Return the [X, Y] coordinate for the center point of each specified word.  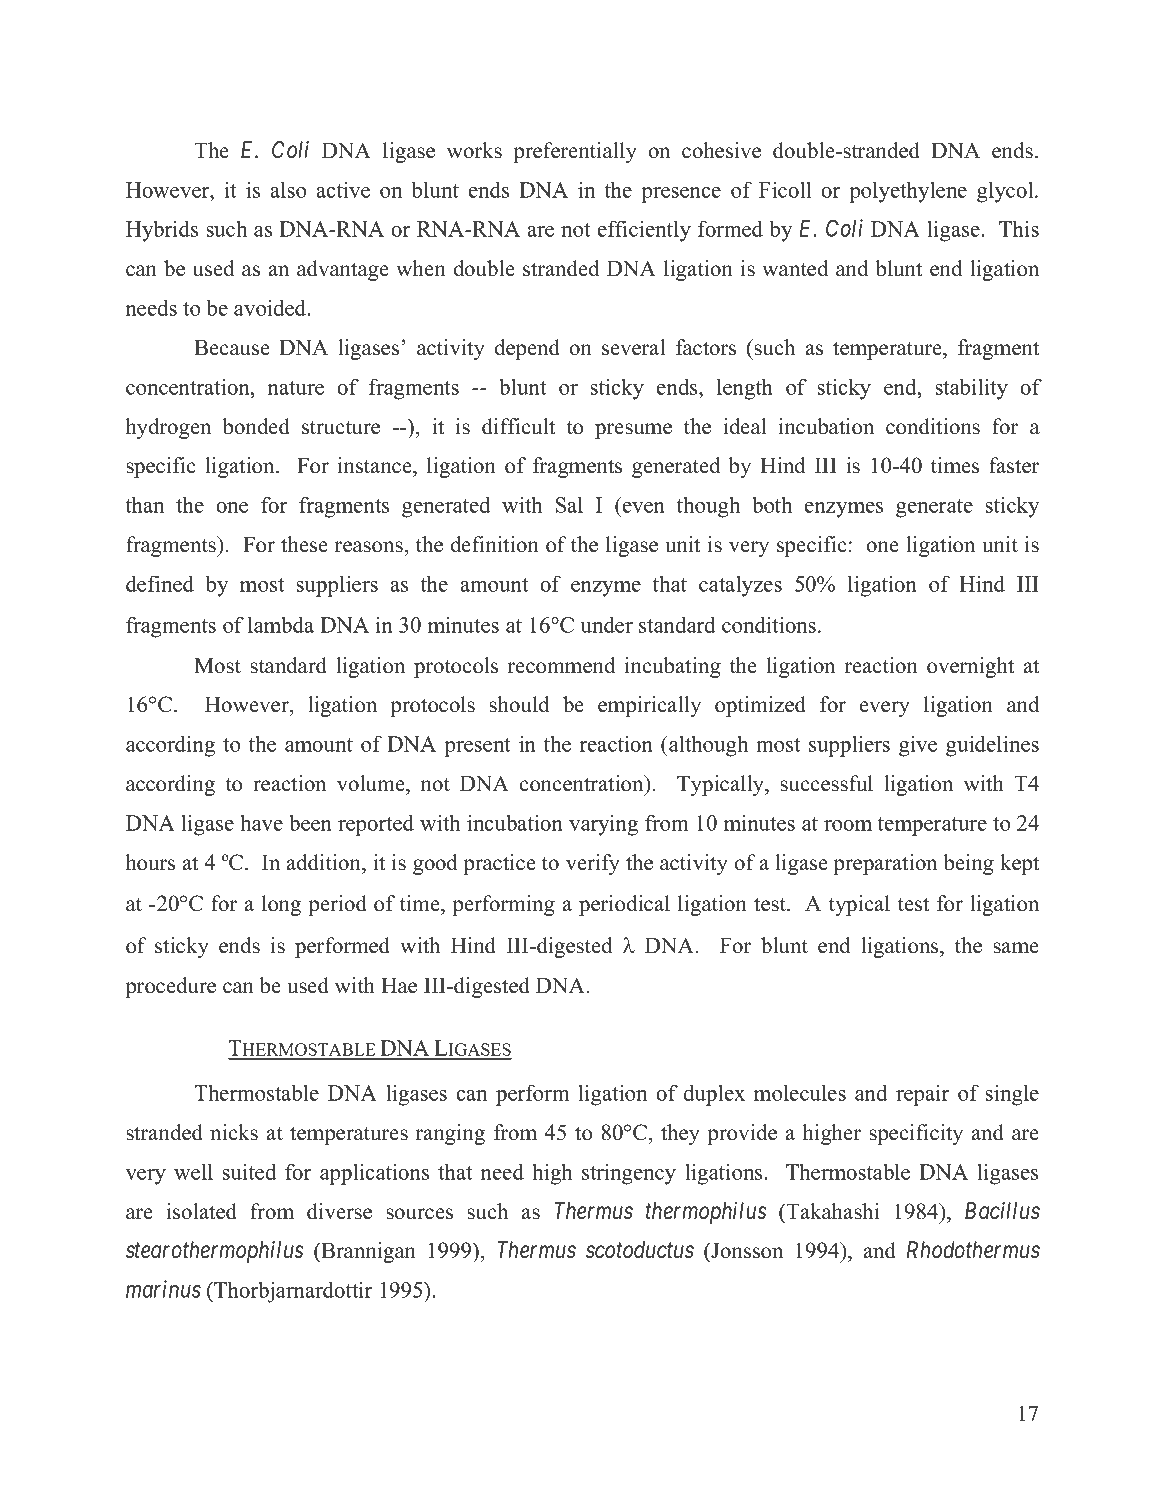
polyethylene [908, 192]
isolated [202, 1211]
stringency [629, 1174]
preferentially [575, 152]
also [288, 189]
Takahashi [831, 1211]
